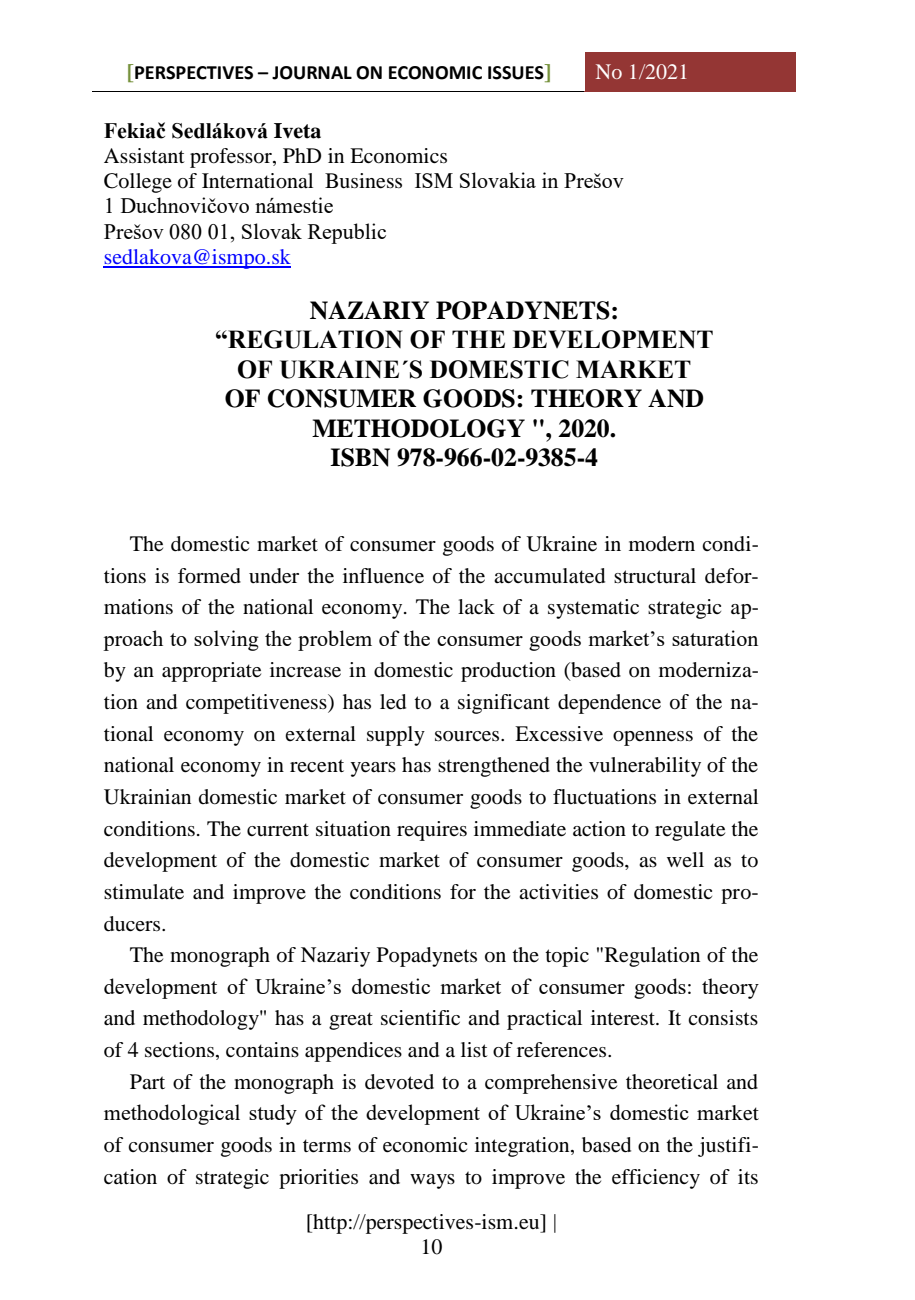 The width and height of the screenshot is (915, 1300). Describe the element at coordinates (147, 797) in the screenshot. I see `Ukrainian` at that location.
